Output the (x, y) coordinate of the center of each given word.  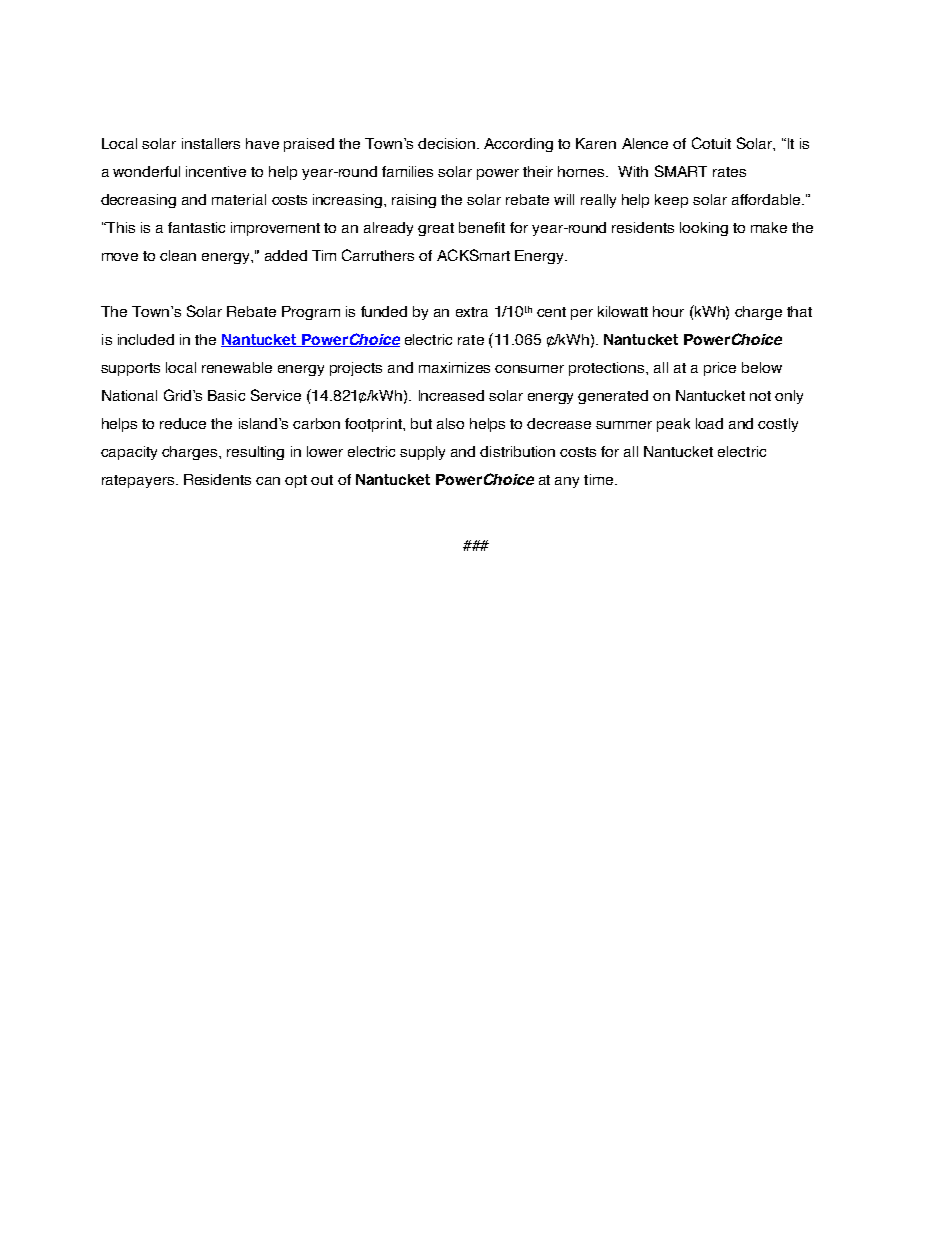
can (268, 481)
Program (311, 313)
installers (211, 143)
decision (448, 143)
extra (472, 312)
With (633, 171)
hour (668, 311)
